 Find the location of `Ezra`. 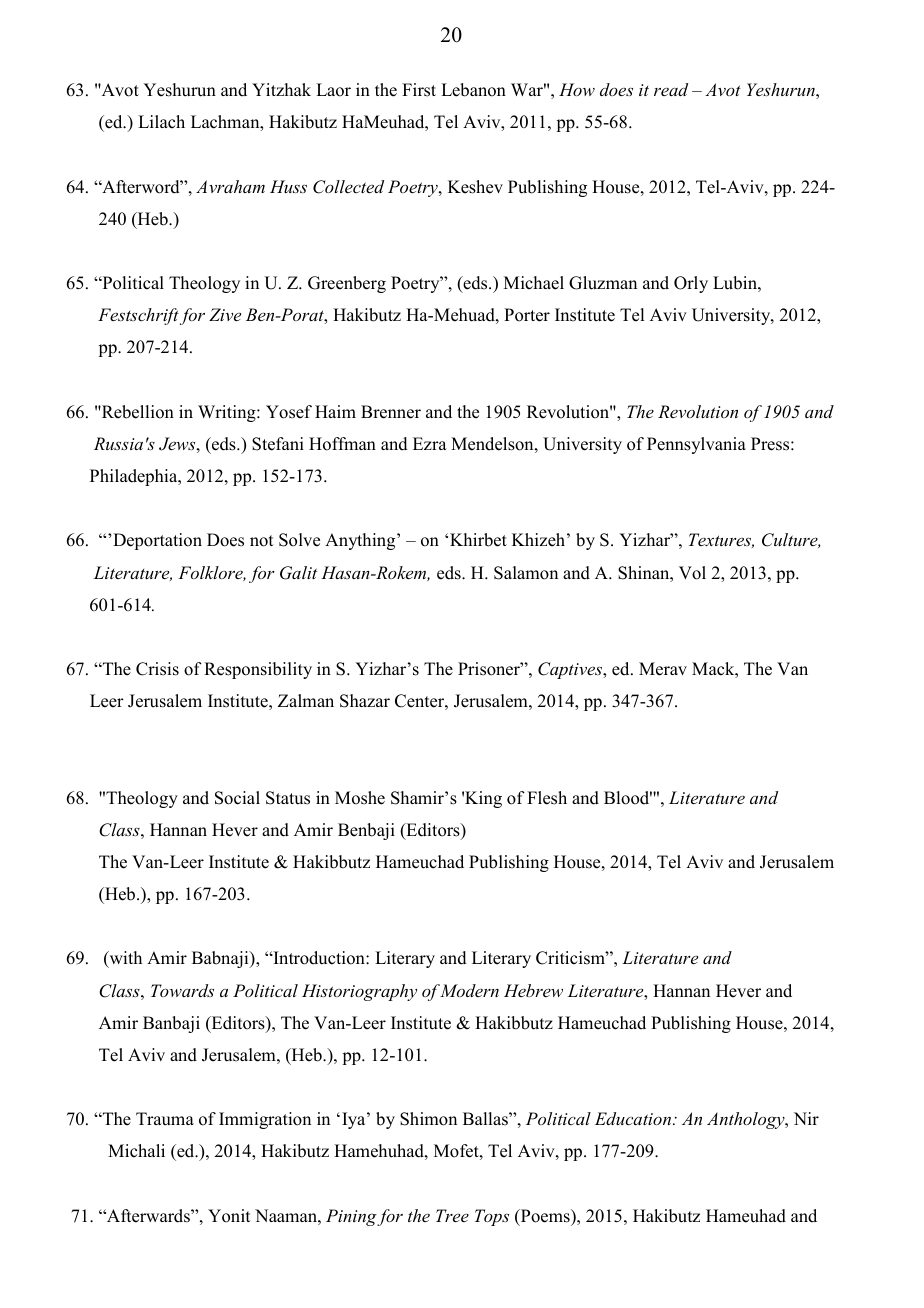

Ezra is located at coordinates (430, 443).
